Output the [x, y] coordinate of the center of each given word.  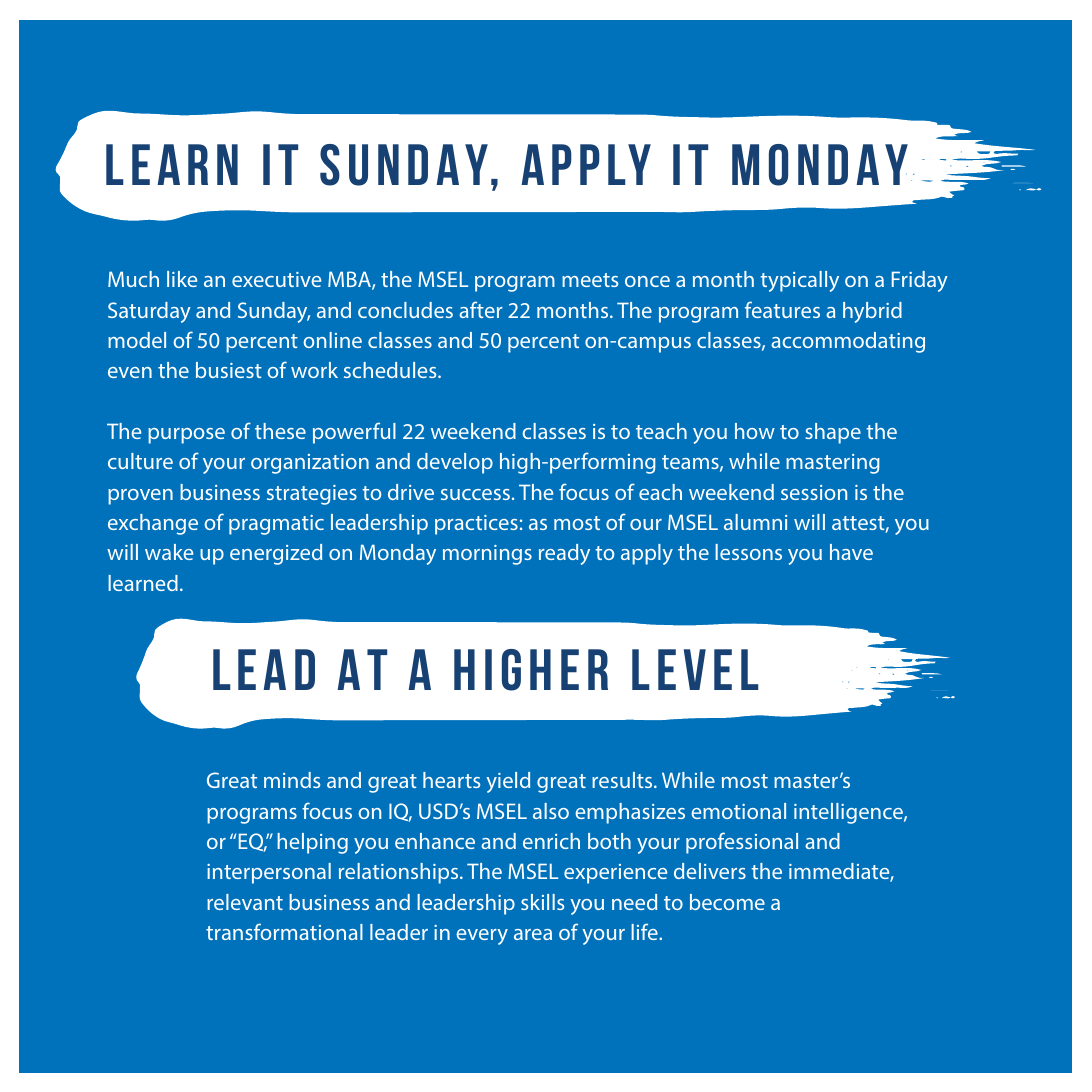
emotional [738, 811]
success [475, 494]
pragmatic [276, 525]
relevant [245, 902]
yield [508, 782]
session [814, 492]
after [481, 309]
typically [799, 281]
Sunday [274, 312]
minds [292, 780]
